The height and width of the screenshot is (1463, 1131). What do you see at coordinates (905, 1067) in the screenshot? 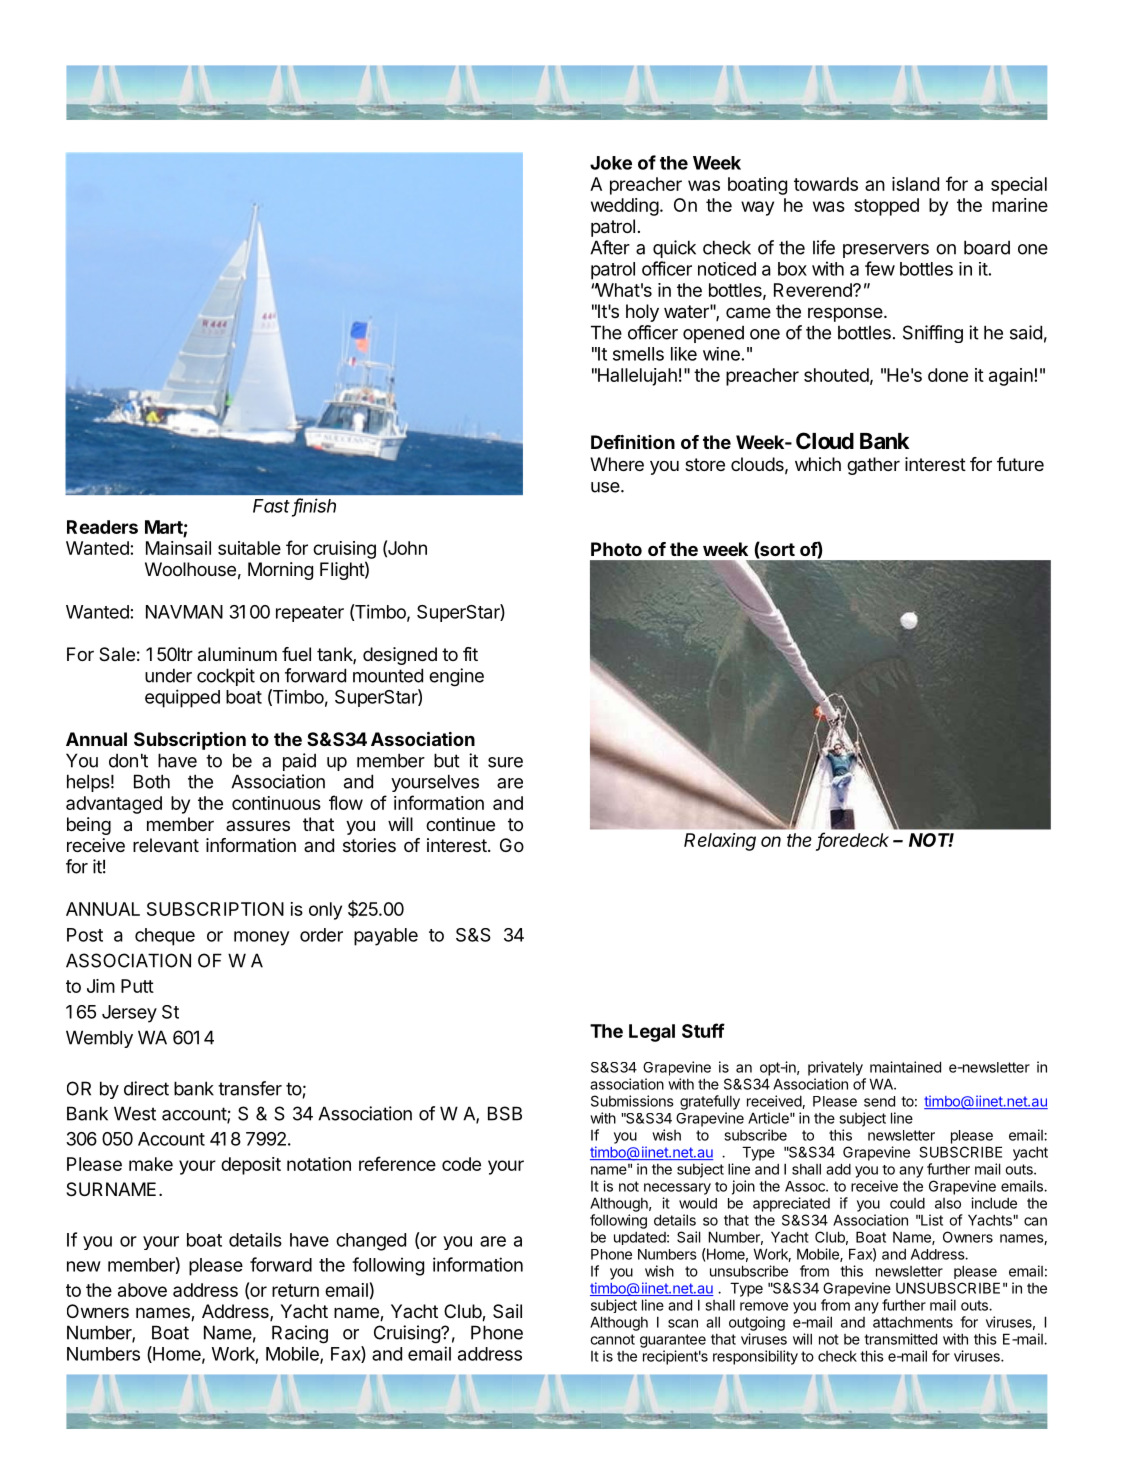
I see `maintained` at bounding box center [905, 1067].
